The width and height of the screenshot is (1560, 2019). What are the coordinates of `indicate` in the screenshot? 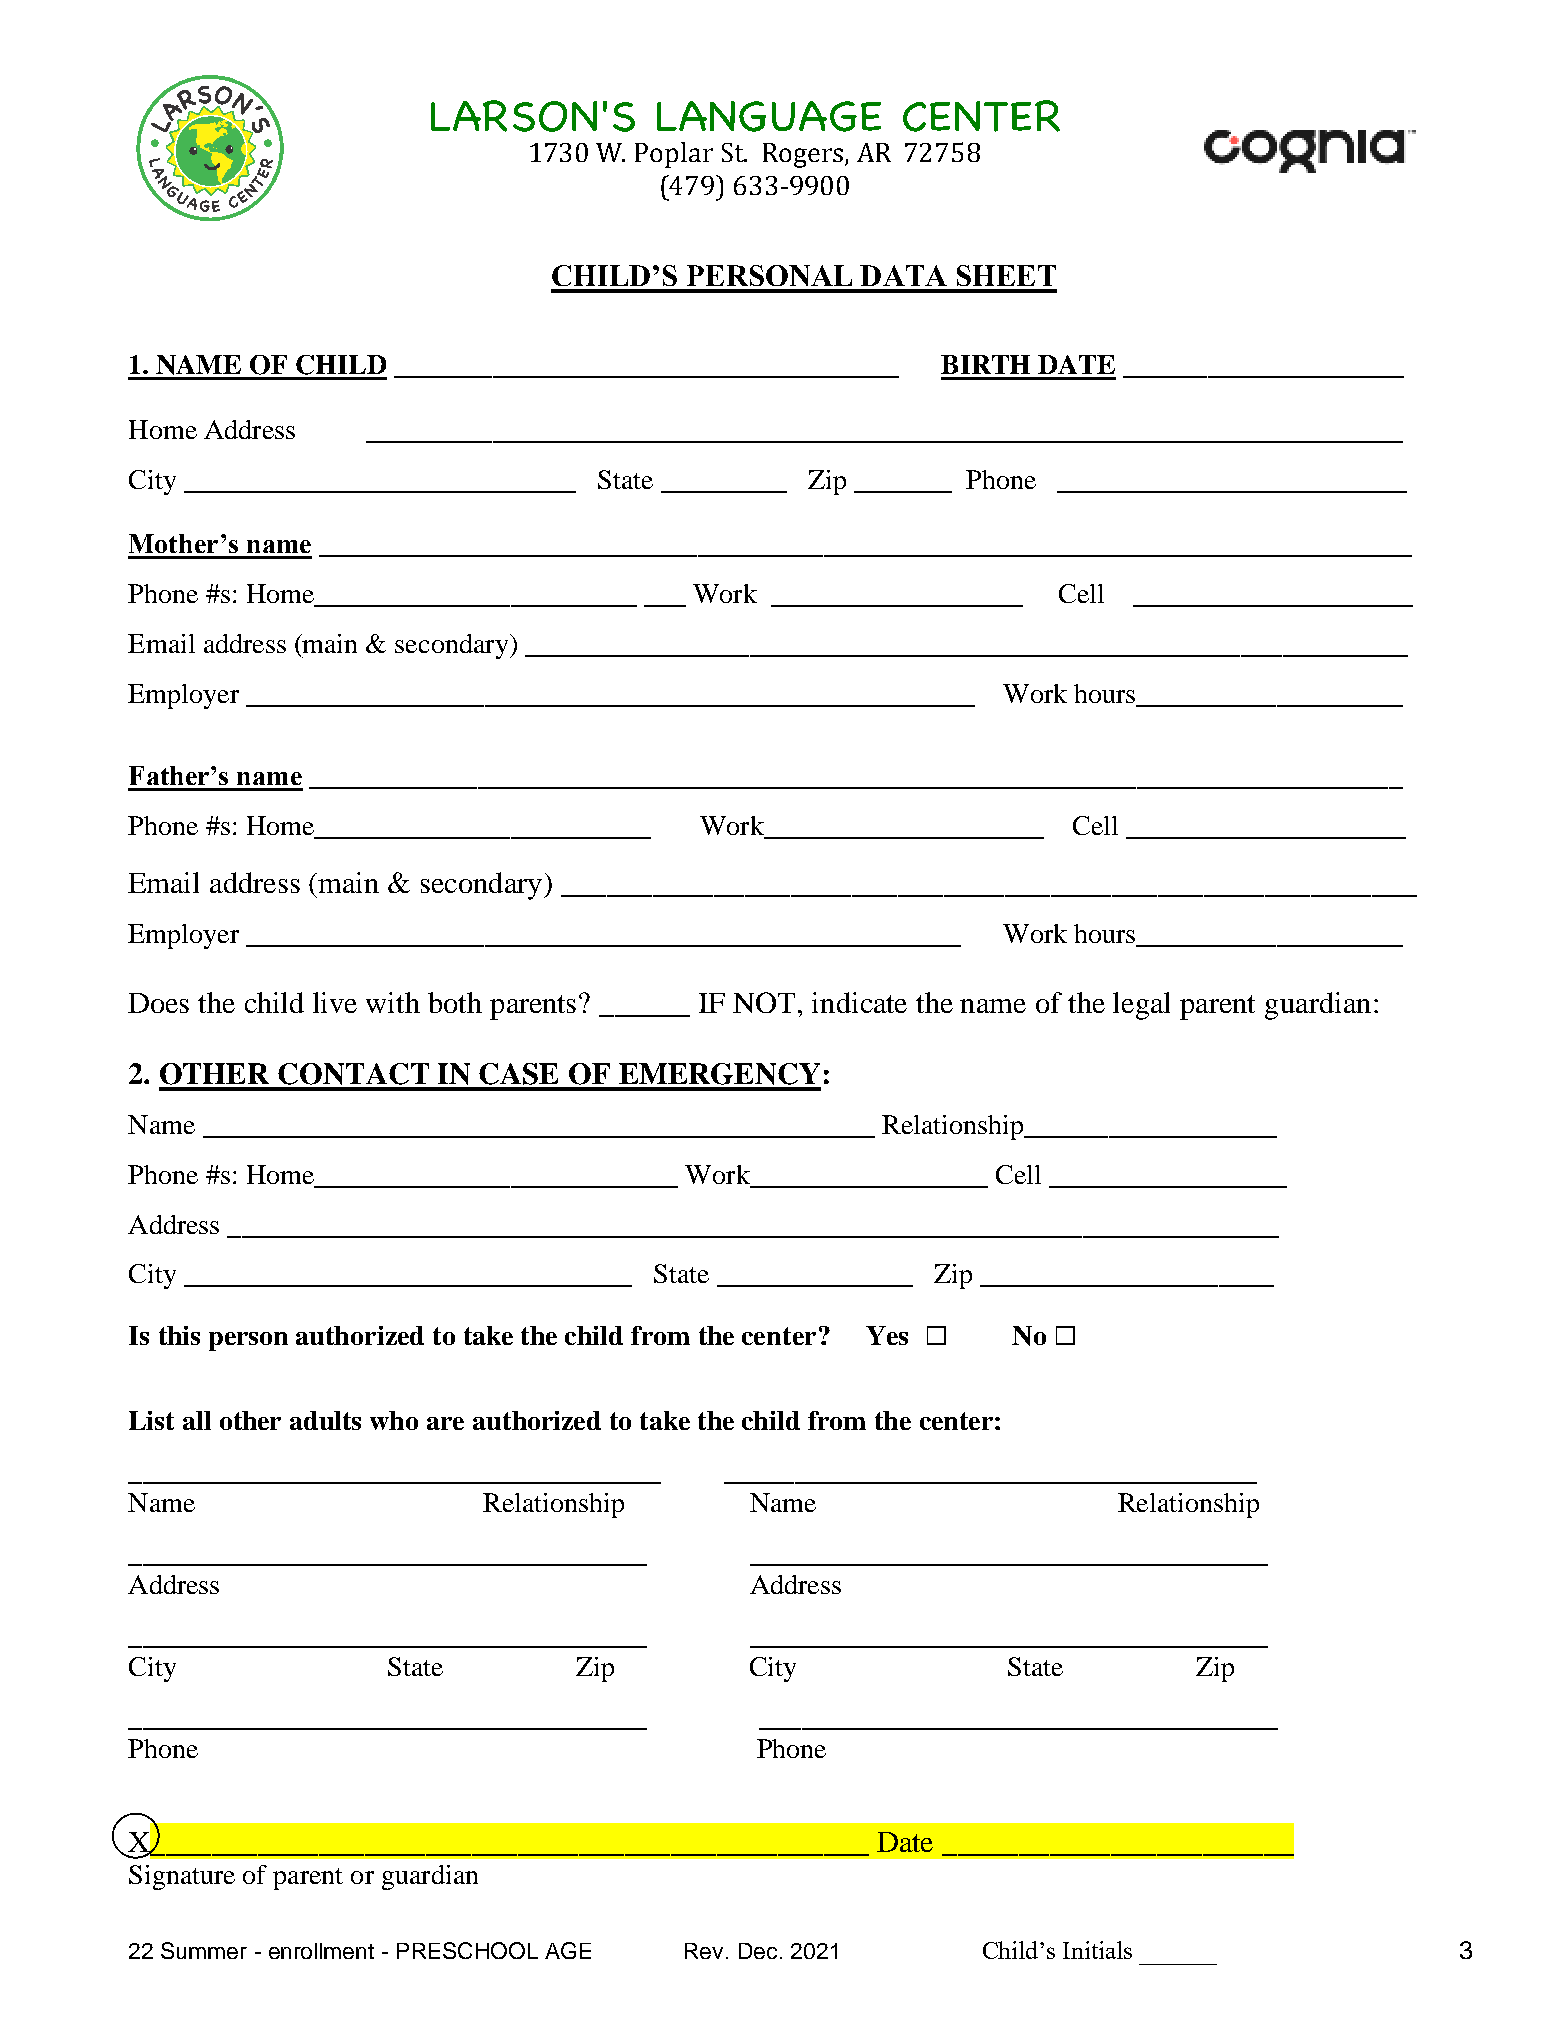 It's located at (859, 1002).
